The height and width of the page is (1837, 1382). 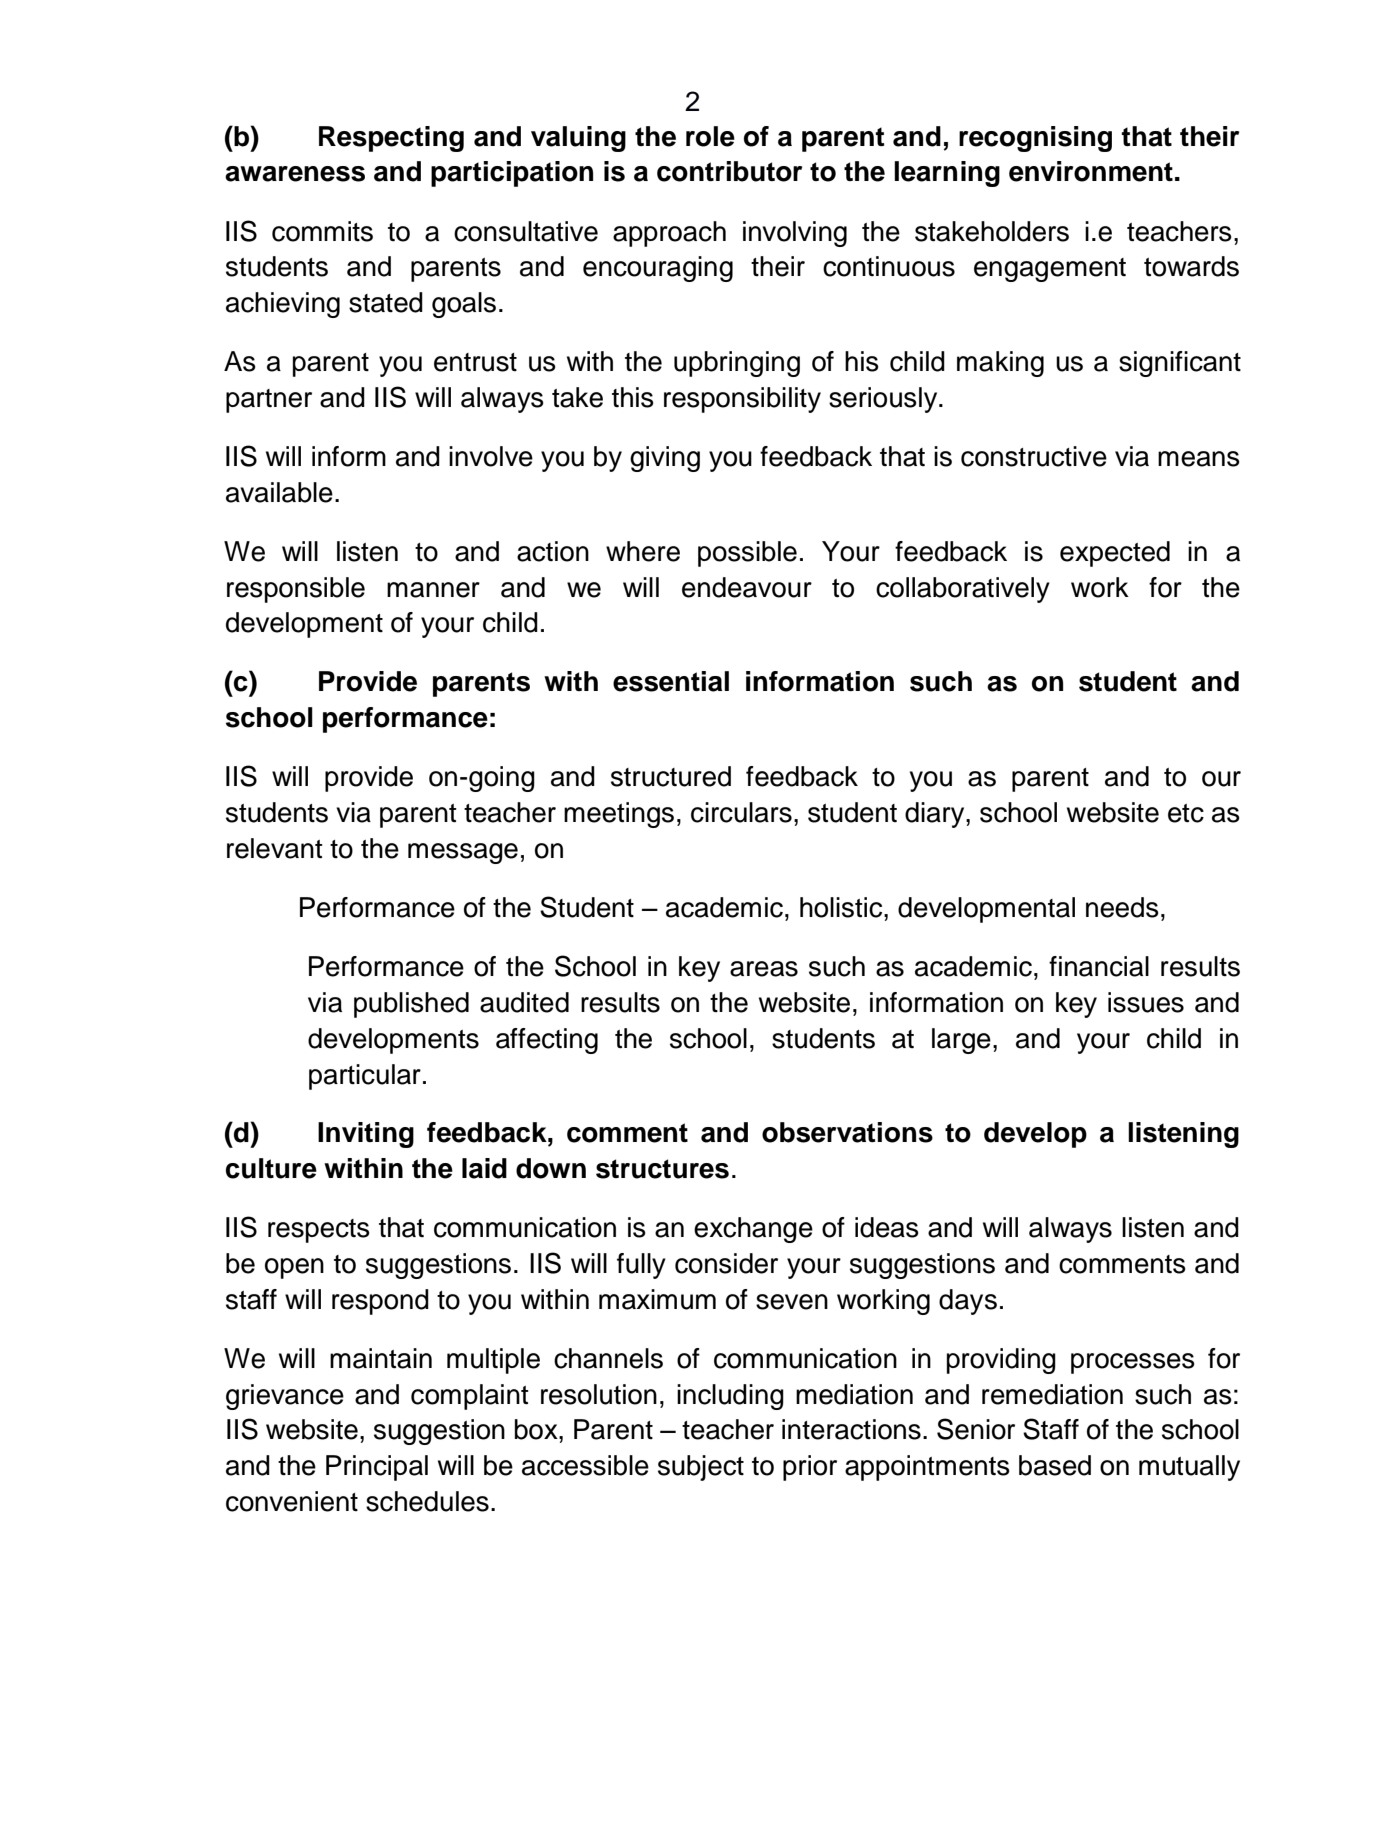 What do you see at coordinates (433, 590) in the page?
I see `manner` at bounding box center [433, 590].
